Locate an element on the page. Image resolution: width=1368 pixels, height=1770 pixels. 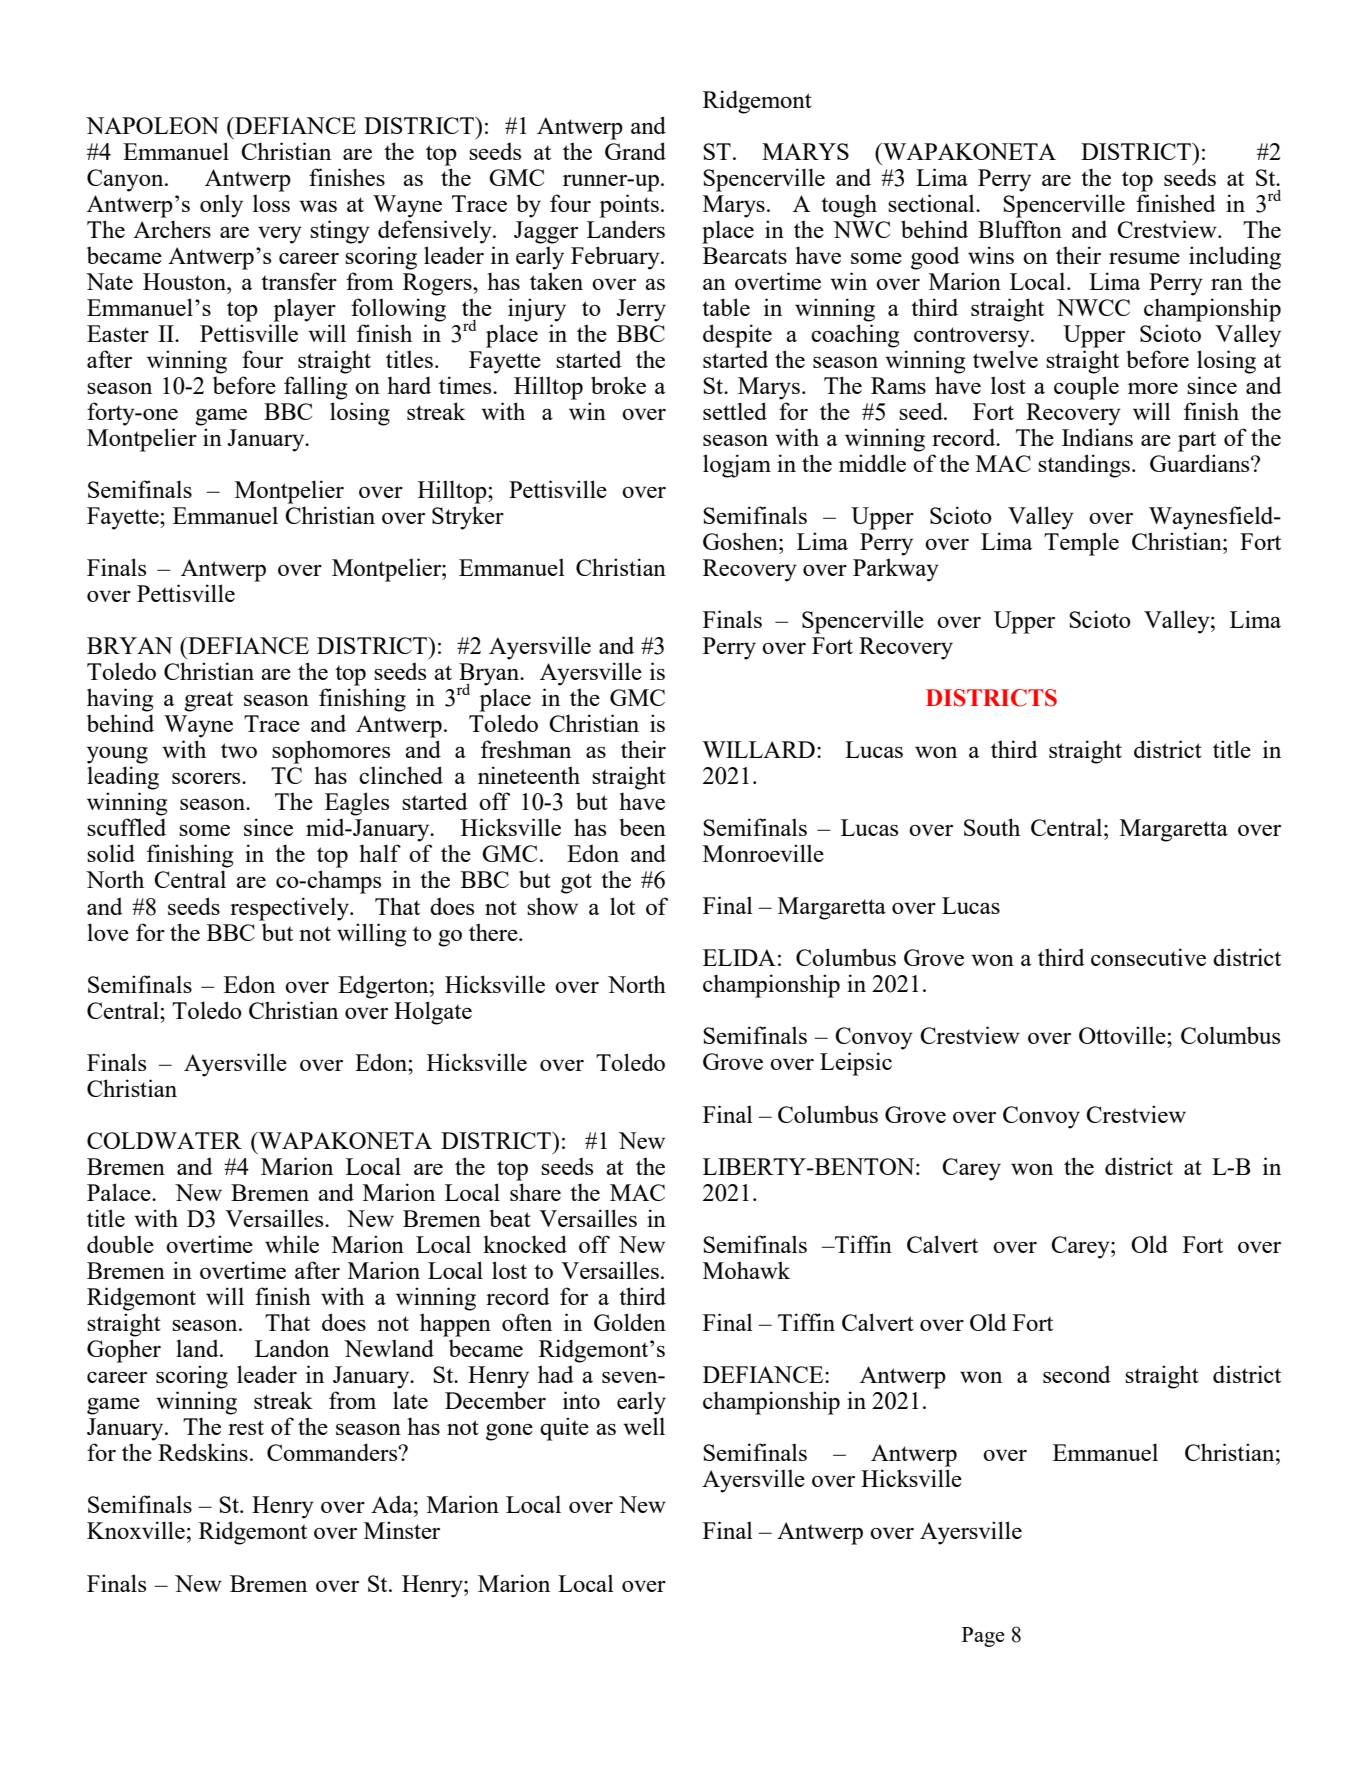
Temple is located at coordinates (1081, 544).
